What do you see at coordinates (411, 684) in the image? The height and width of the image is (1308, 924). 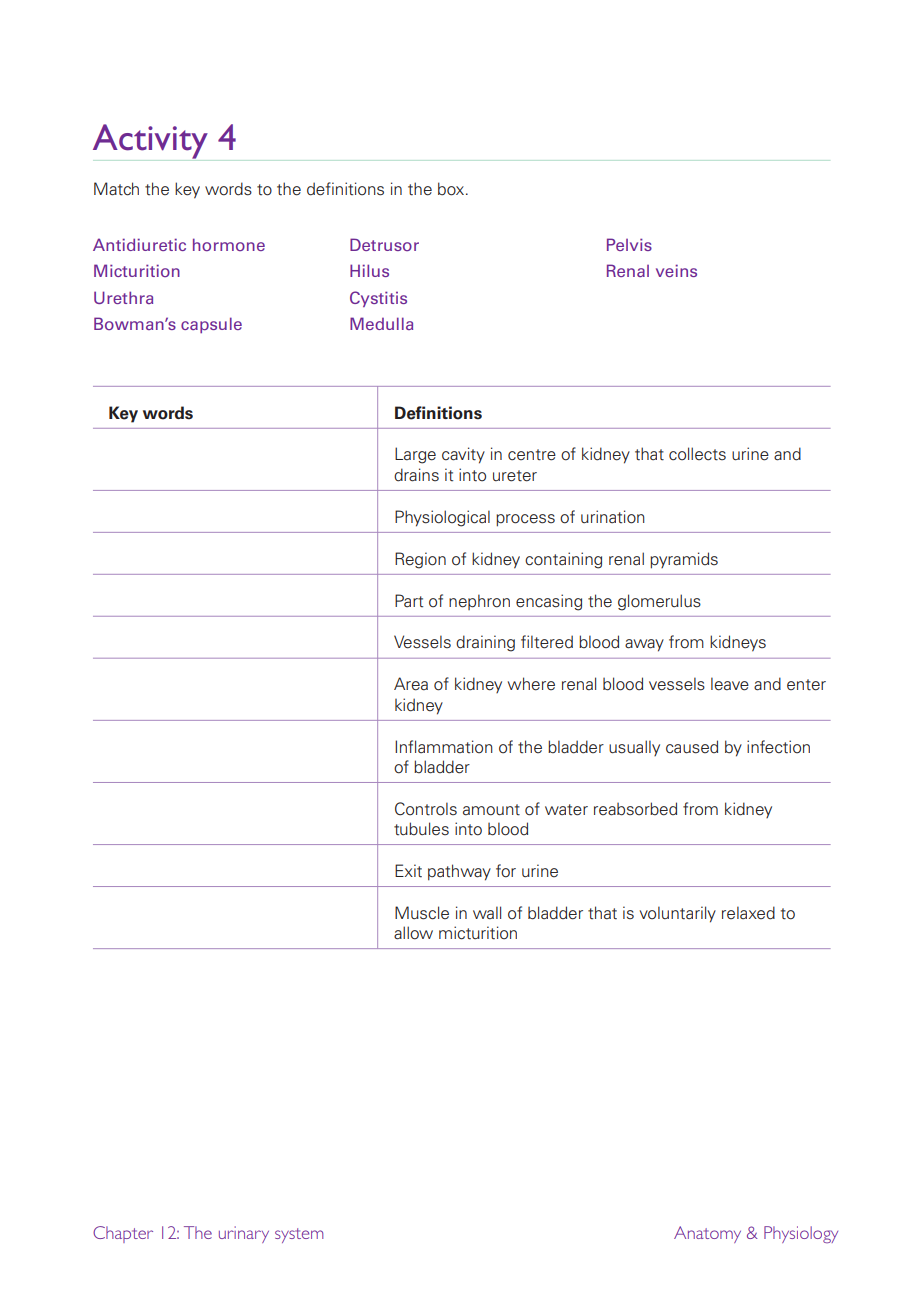 I see `Area` at bounding box center [411, 684].
